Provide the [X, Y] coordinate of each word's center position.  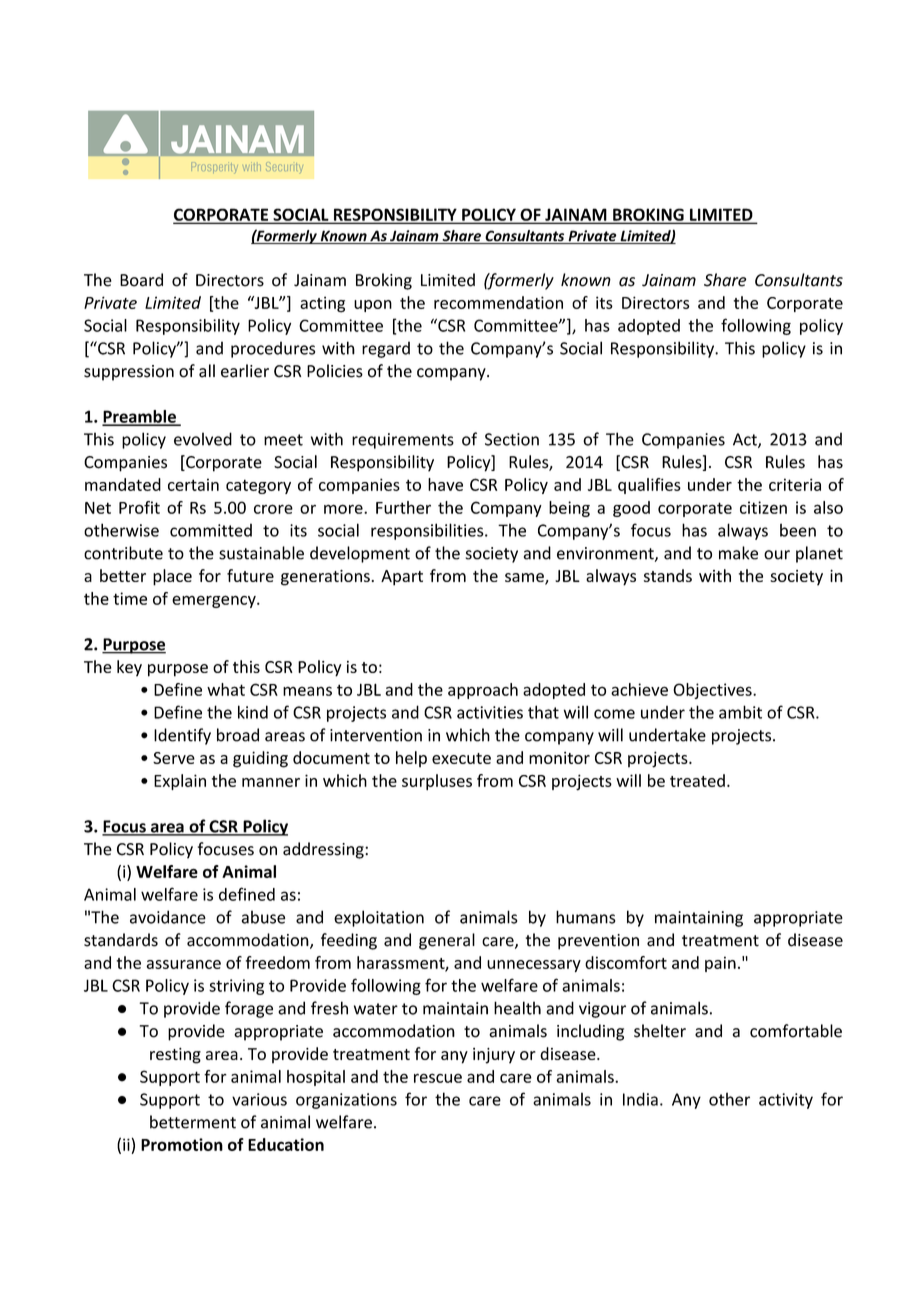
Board [141, 280]
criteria [795, 484]
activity [786, 1101]
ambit [740, 712]
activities [490, 712]
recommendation [498, 302]
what [226, 689]
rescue [438, 1078]
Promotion [182, 1144]
